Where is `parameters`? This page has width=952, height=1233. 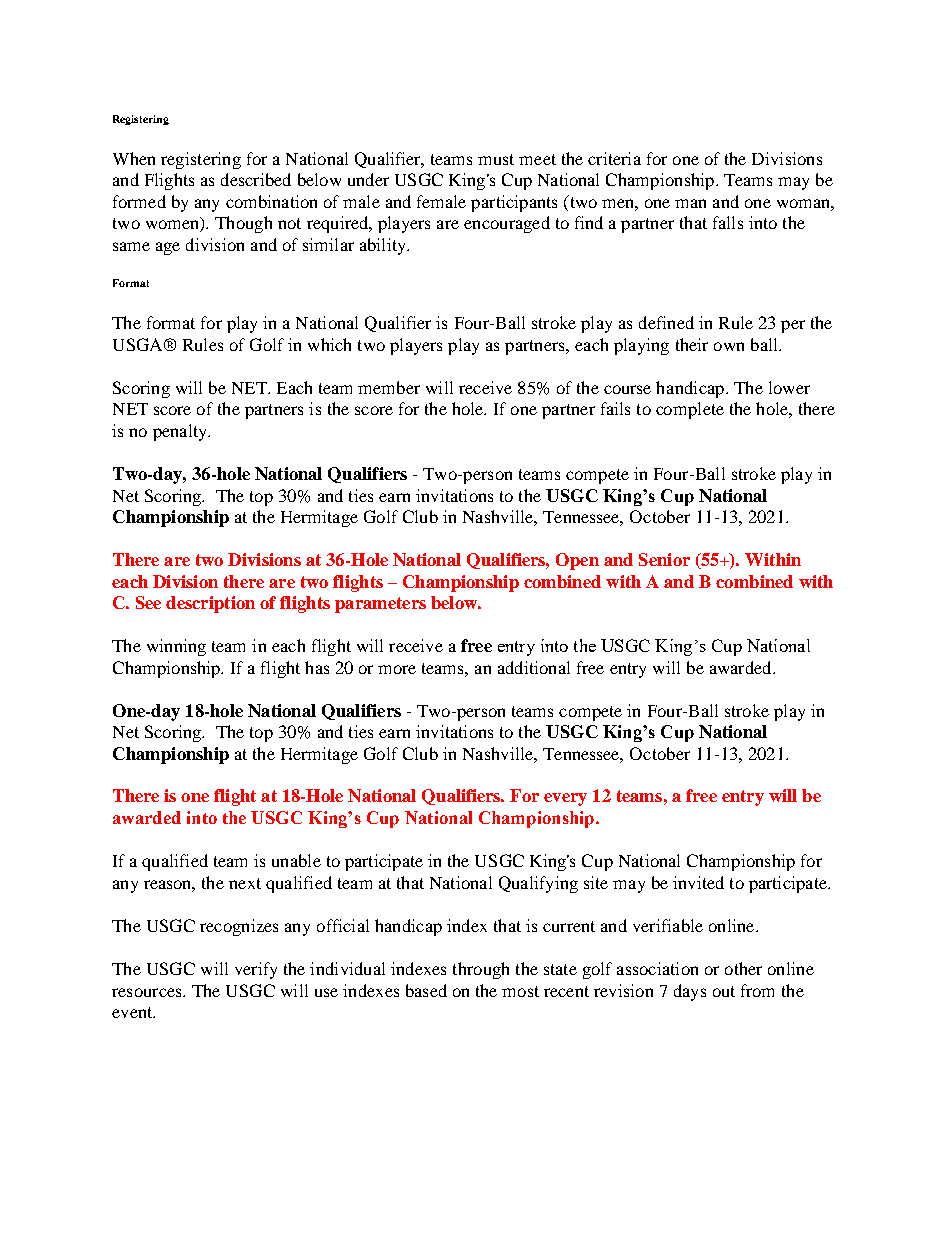
parameters is located at coordinates (380, 605).
